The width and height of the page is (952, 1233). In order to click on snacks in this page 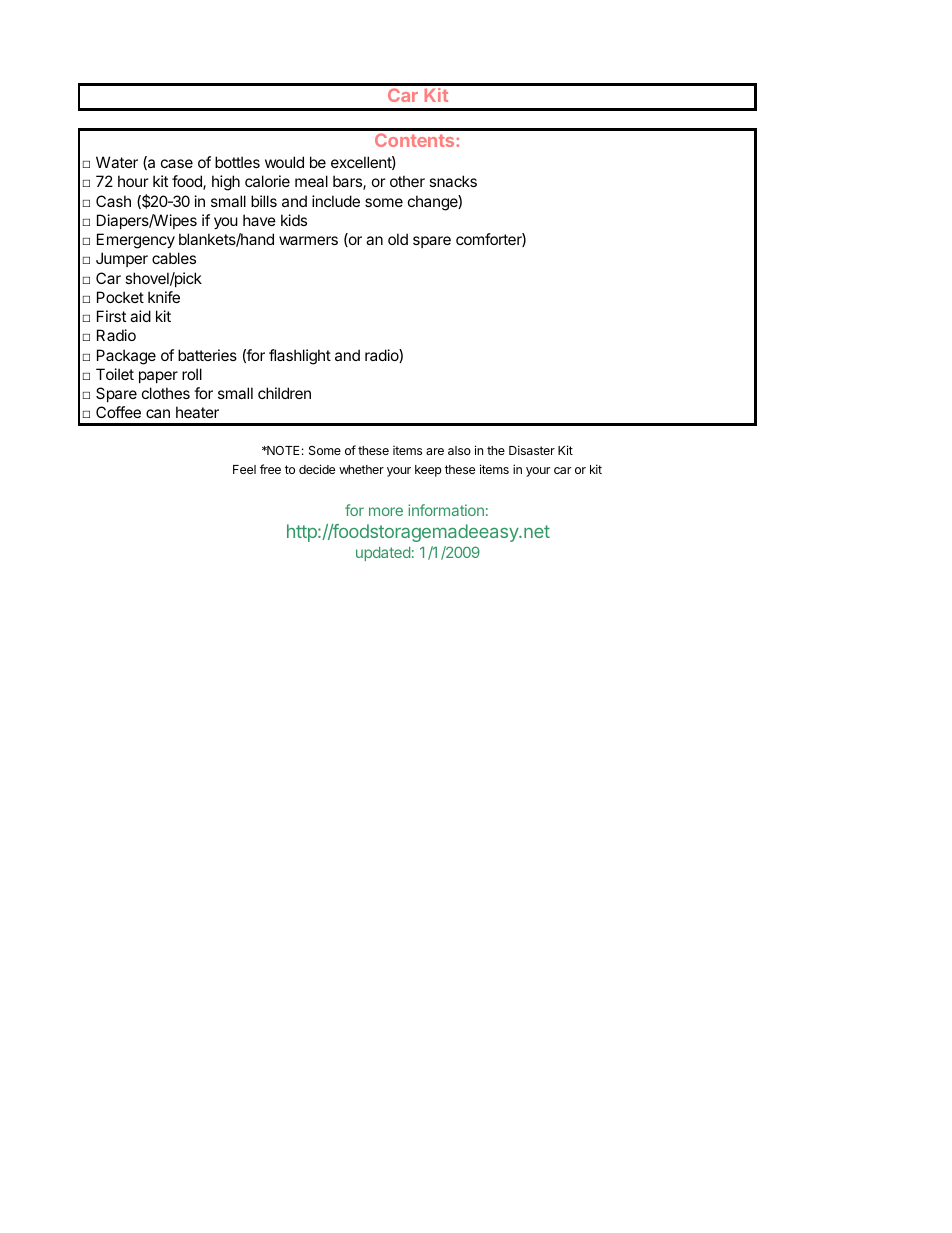, I will do `click(453, 181)`.
